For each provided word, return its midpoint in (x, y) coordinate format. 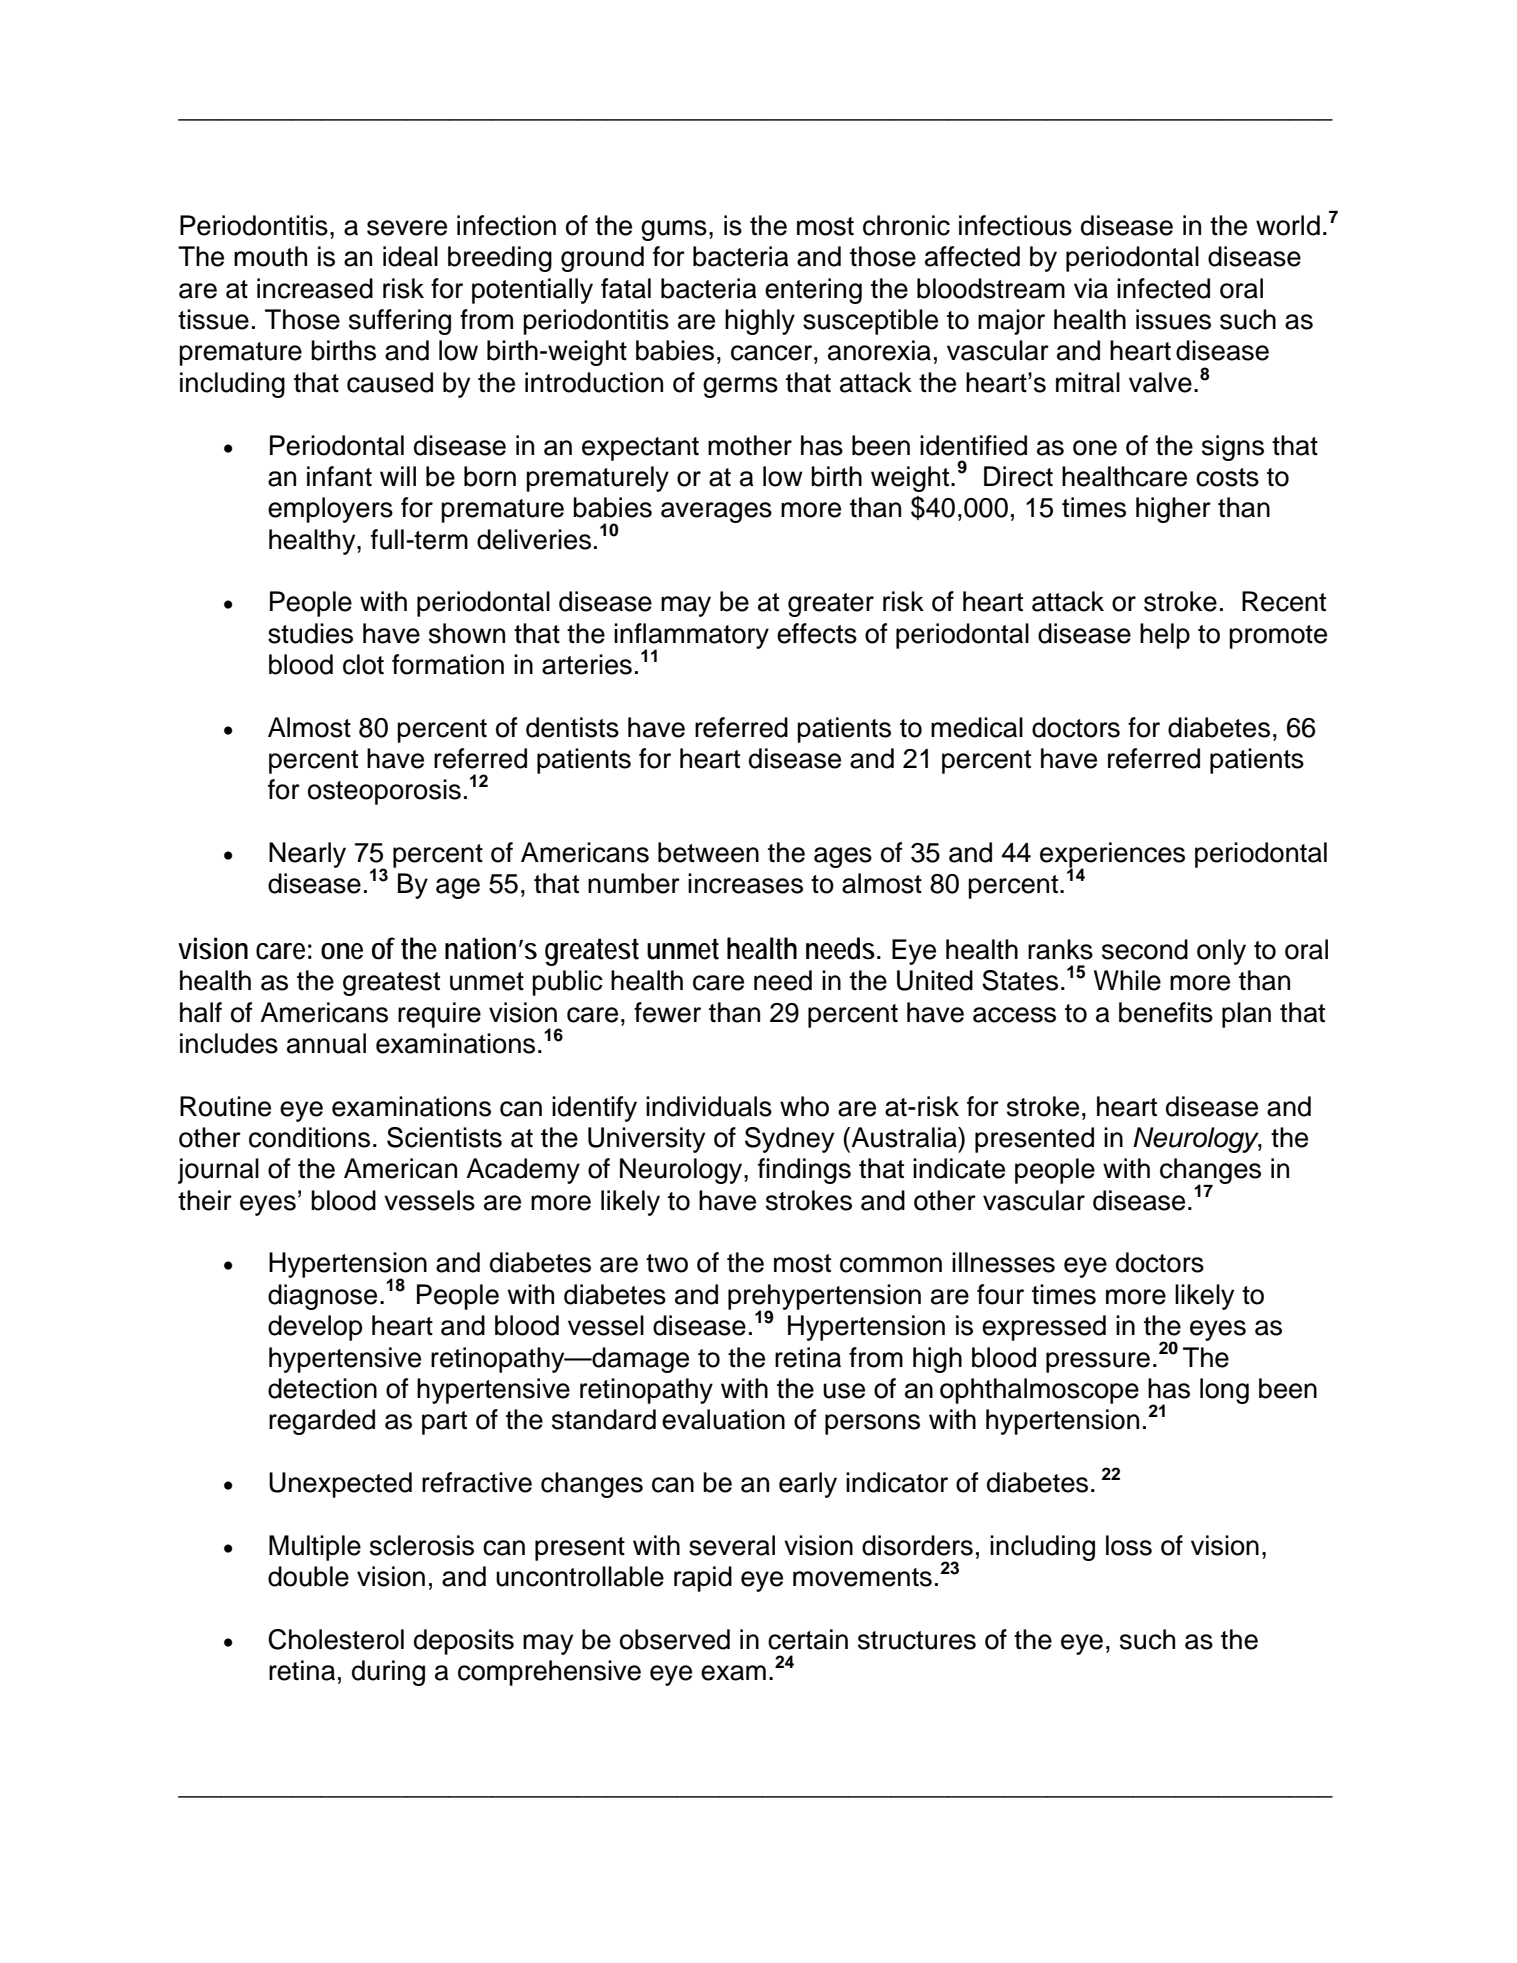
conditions (309, 1137)
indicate (959, 1168)
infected (1163, 288)
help (1165, 636)
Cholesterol (336, 1639)
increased (315, 288)
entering (813, 291)
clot (363, 664)
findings (804, 1171)
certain (808, 1639)
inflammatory (691, 637)
